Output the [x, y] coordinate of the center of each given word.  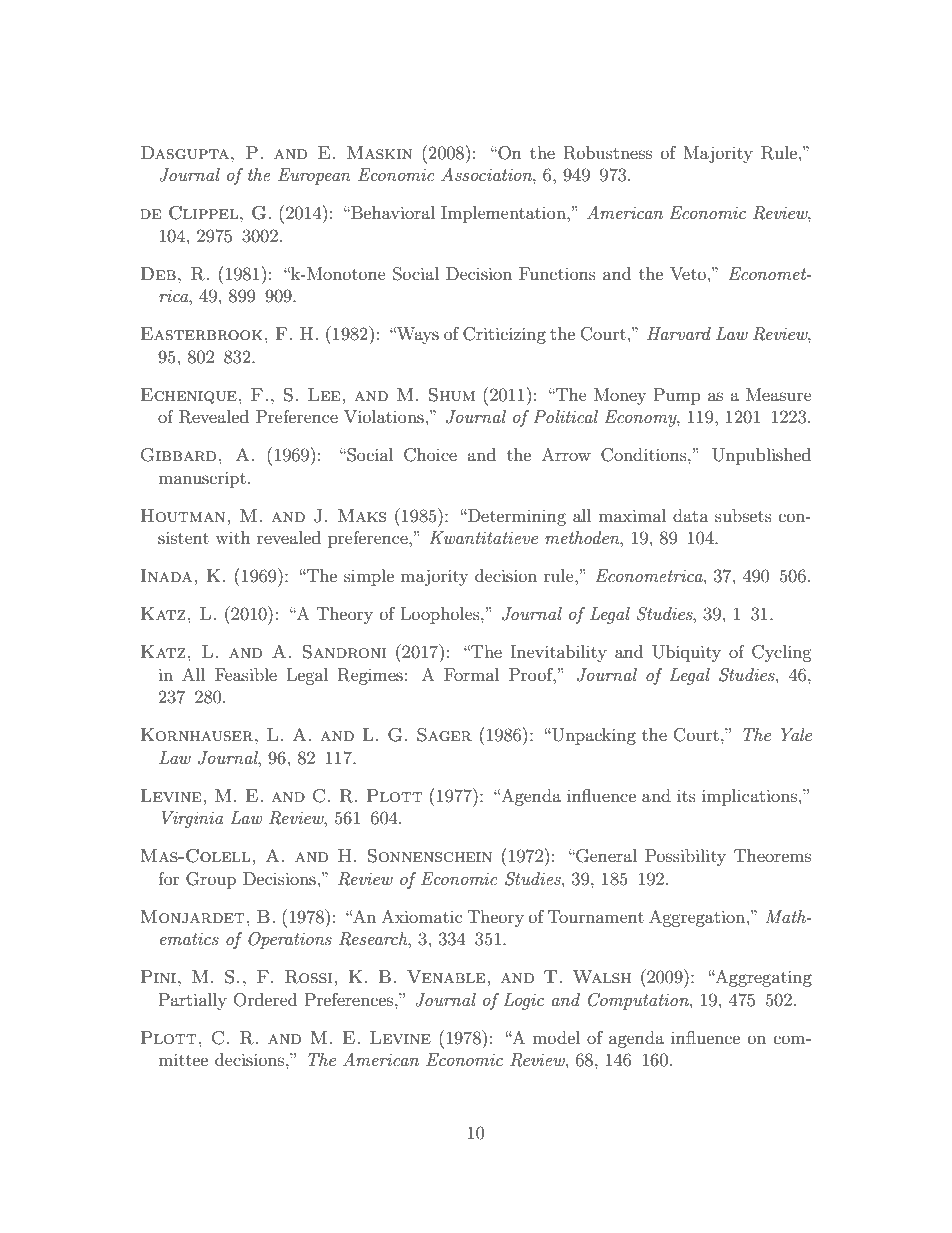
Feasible [246, 674]
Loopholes [441, 615]
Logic [523, 1001]
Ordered [265, 1000]
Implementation [504, 214]
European [314, 176]
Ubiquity [686, 653]
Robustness [608, 153]
